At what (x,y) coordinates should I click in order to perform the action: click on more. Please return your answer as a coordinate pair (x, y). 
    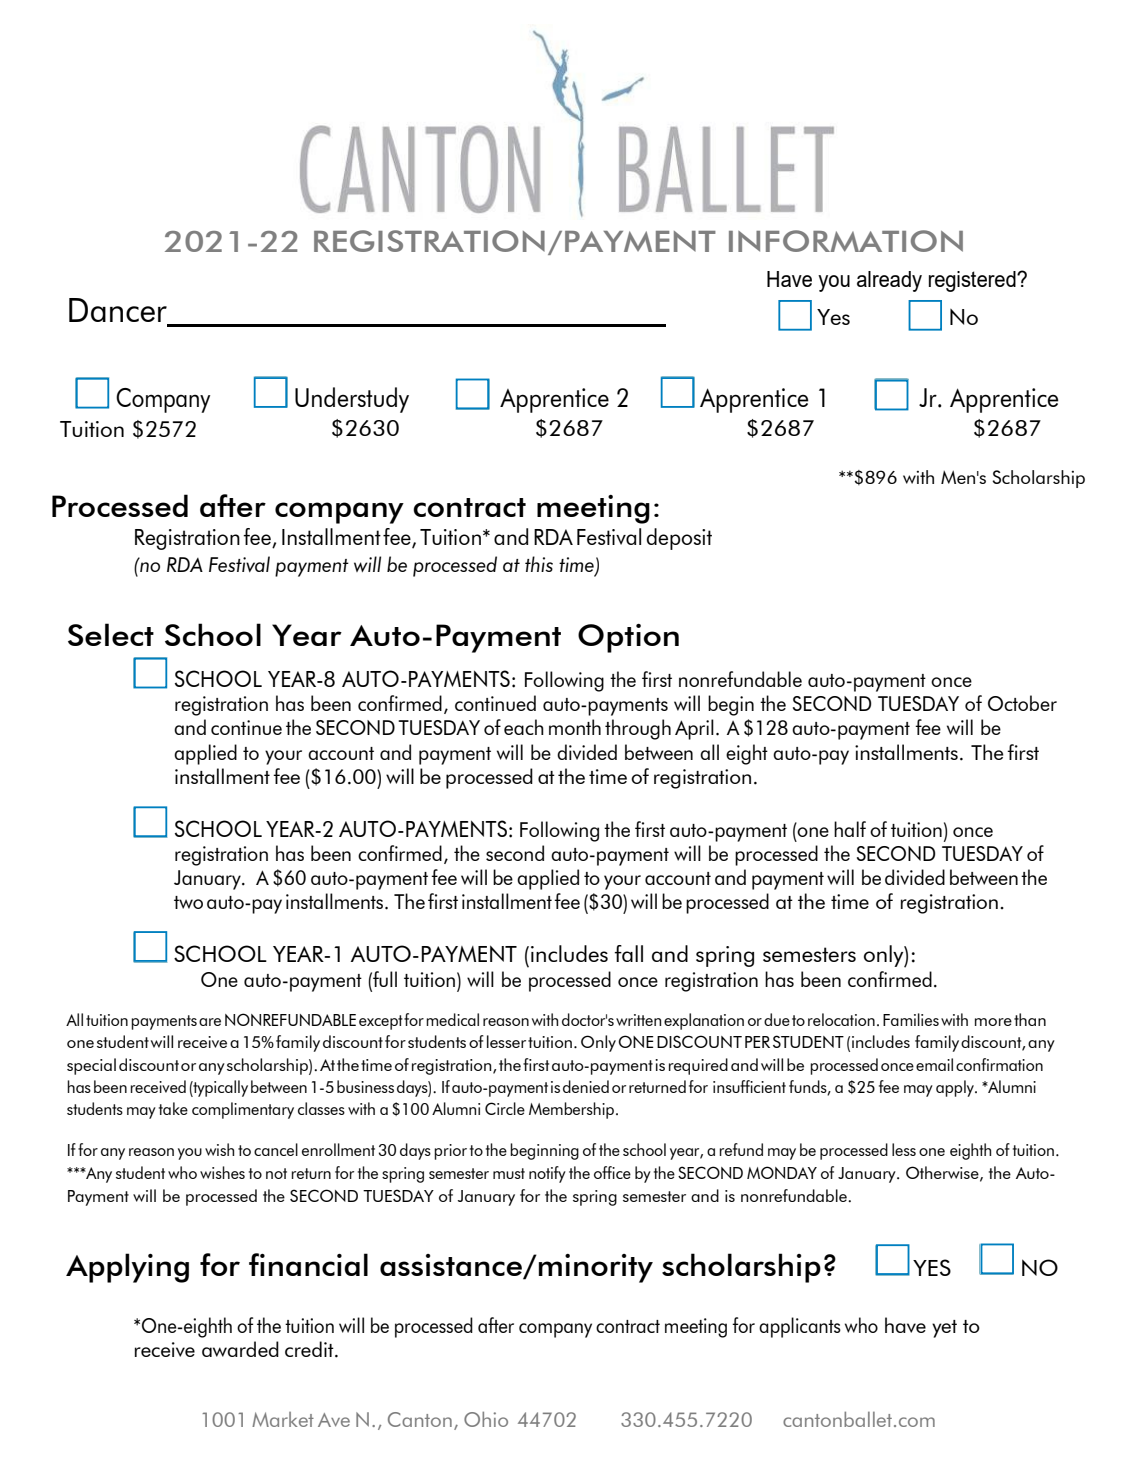
    Looking at the image, I should click on (993, 1022).
